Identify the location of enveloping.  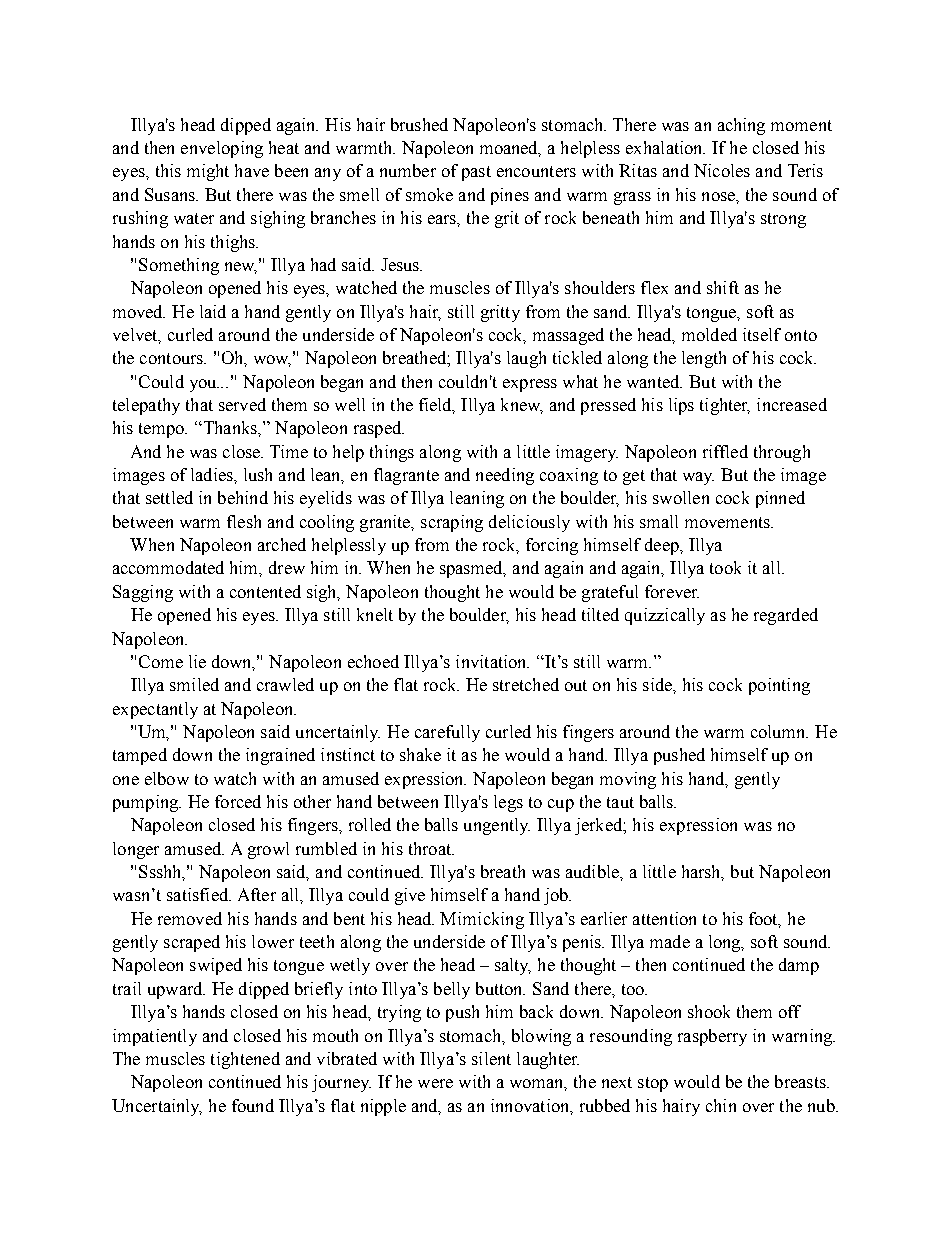
(222, 149).
